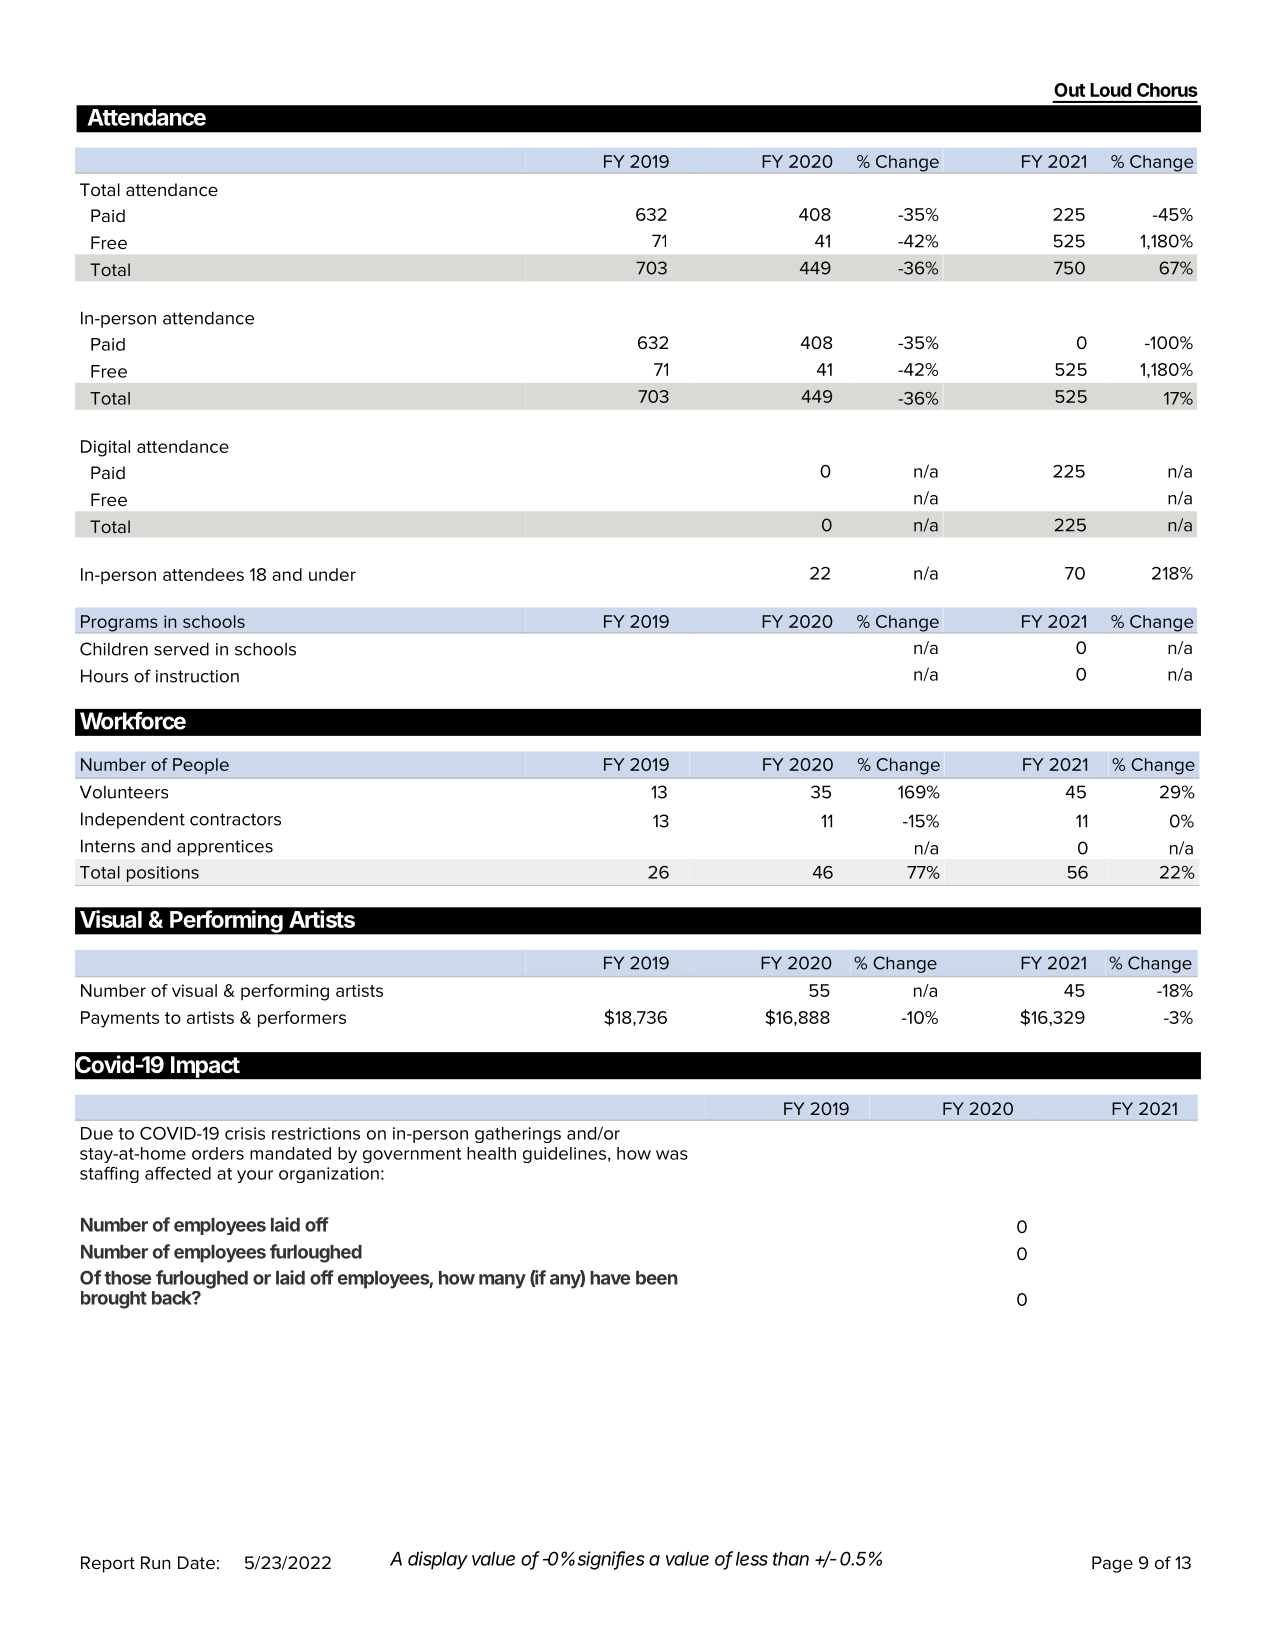 The width and height of the screenshot is (1276, 1651). Describe the element at coordinates (105, 448) in the screenshot. I see `Digital` at that location.
